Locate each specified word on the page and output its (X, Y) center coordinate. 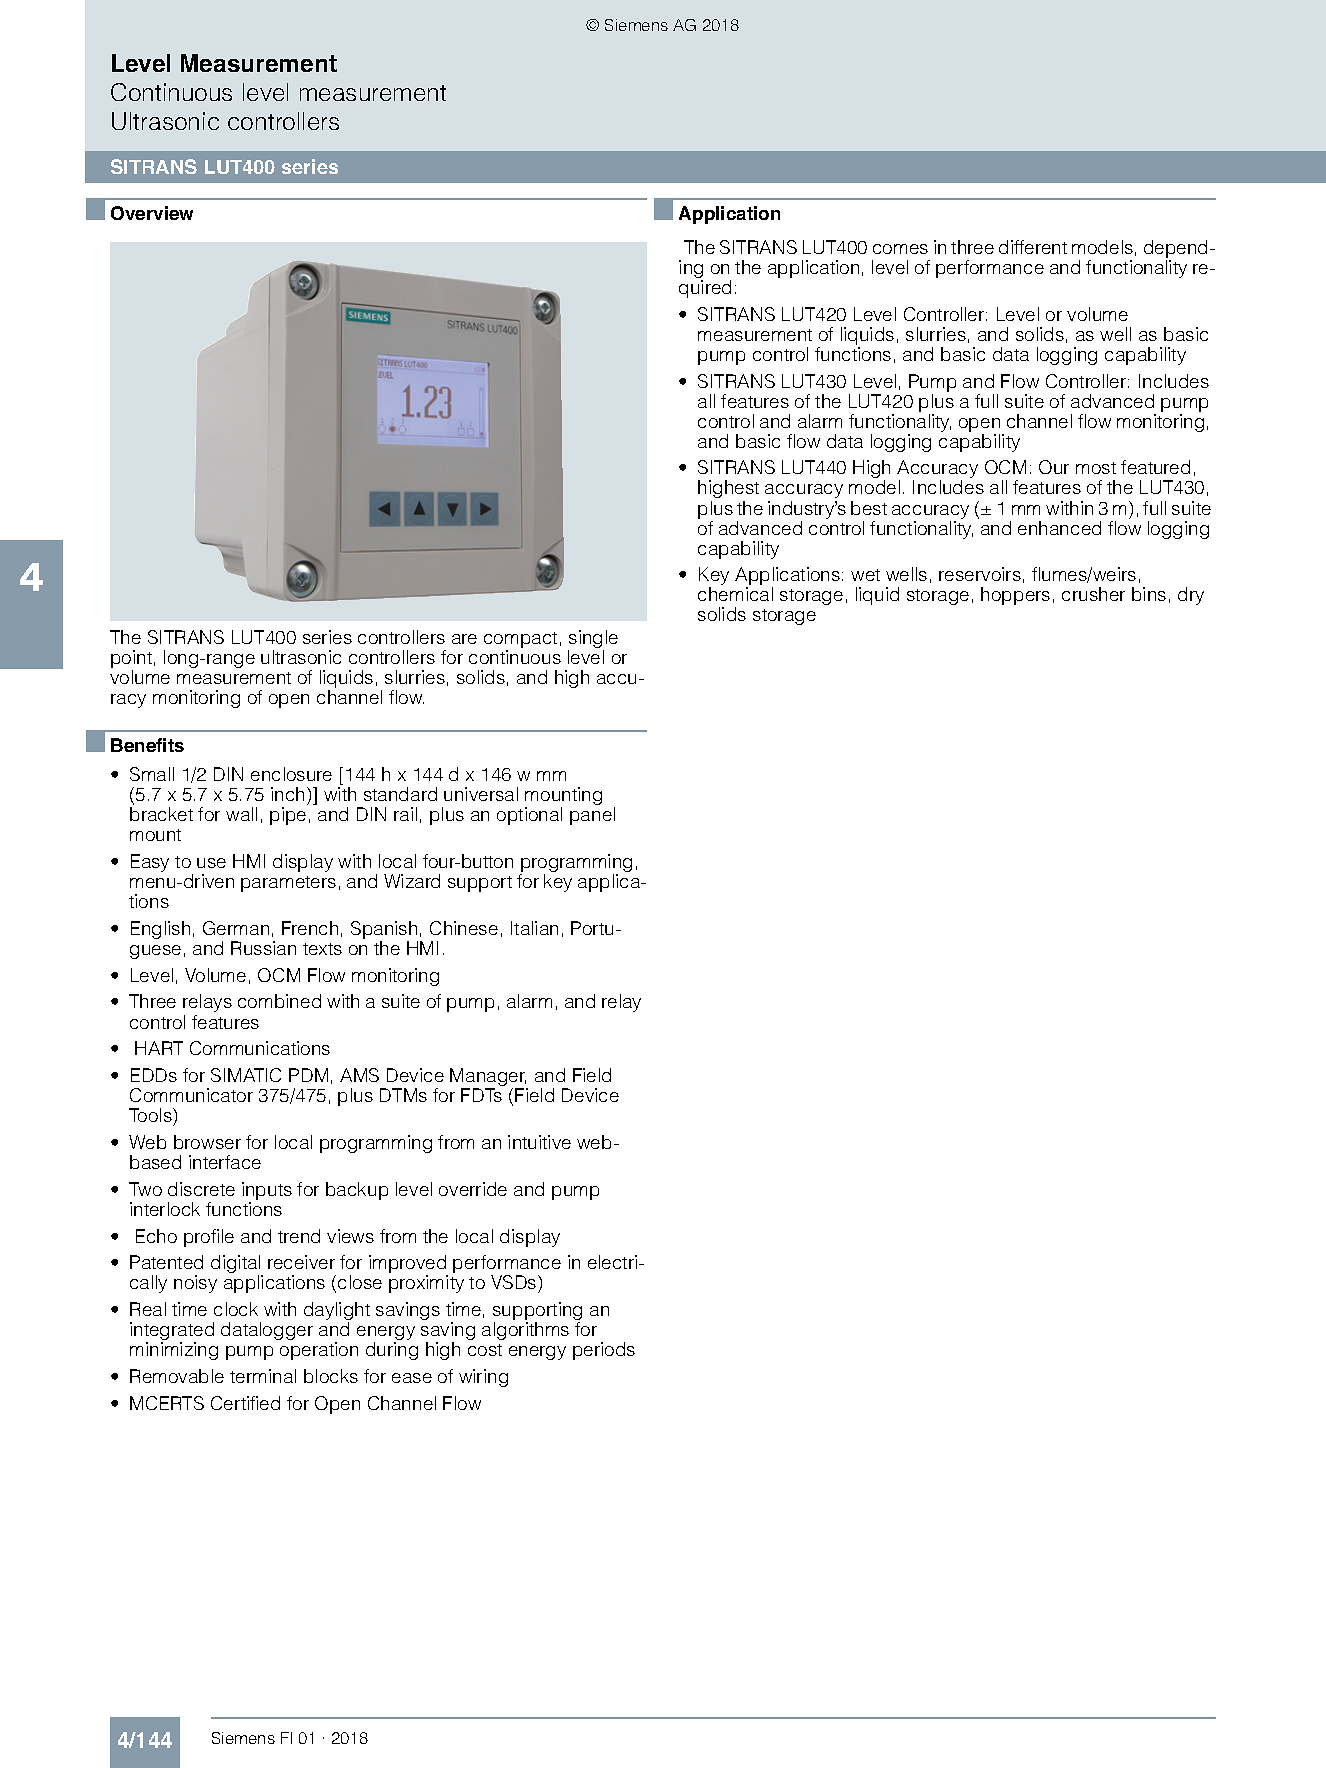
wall (241, 814)
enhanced (1059, 528)
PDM (308, 1075)
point (131, 660)
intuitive (539, 1142)
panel (592, 816)
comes (900, 249)
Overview (152, 213)
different (1033, 247)
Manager (488, 1078)
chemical (735, 594)
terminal (263, 1376)
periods (604, 1351)
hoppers (1015, 596)
